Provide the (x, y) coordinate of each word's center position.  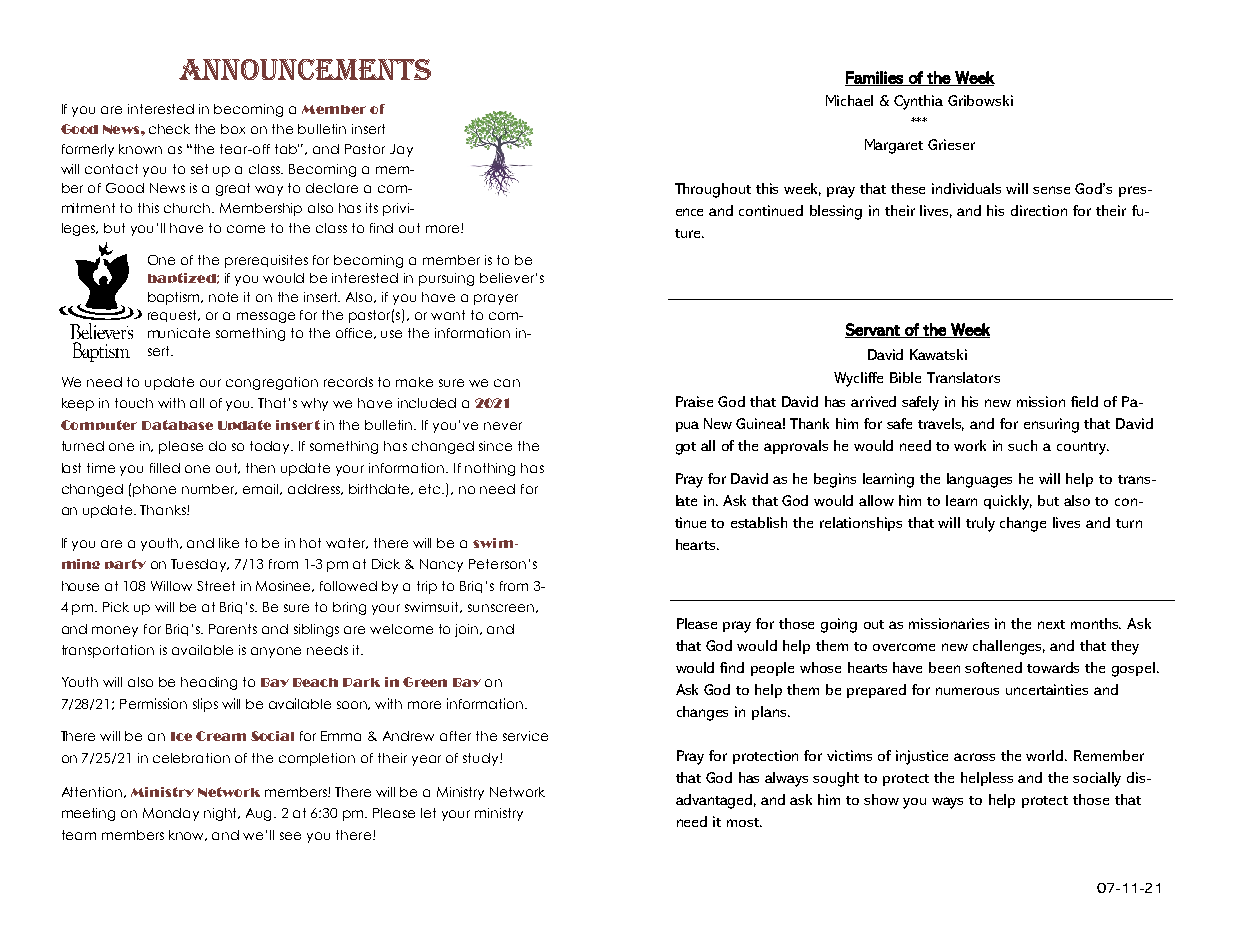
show (881, 799)
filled (165, 468)
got (686, 448)
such (1022, 445)
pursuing (446, 279)
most (744, 822)
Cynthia (918, 102)
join (468, 630)
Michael (849, 100)
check (169, 129)
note (223, 297)
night (222, 814)
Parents (233, 629)
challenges (1009, 647)
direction (1039, 210)
